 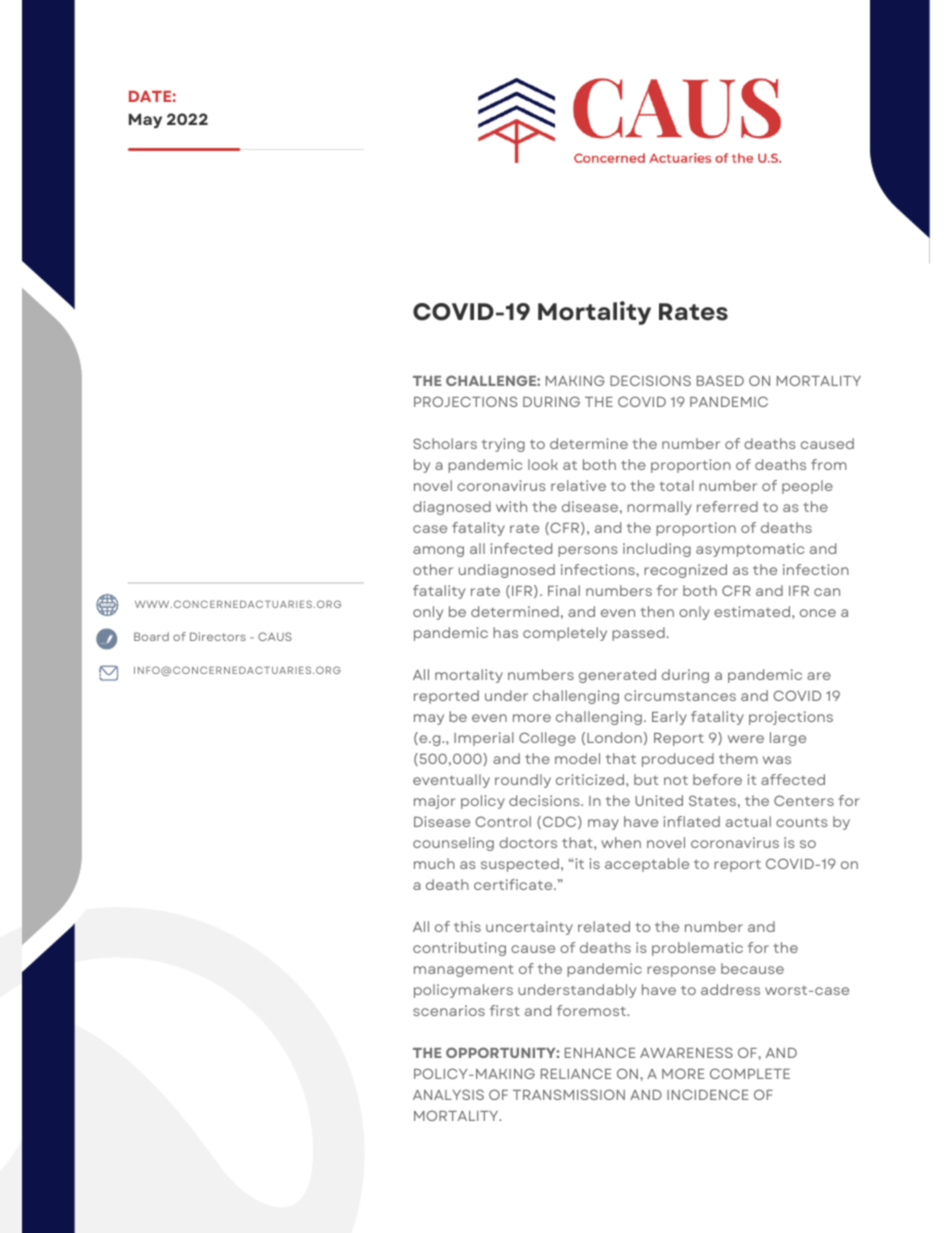 What do you see at coordinates (434, 863) in the document?
I see `much` at bounding box center [434, 863].
